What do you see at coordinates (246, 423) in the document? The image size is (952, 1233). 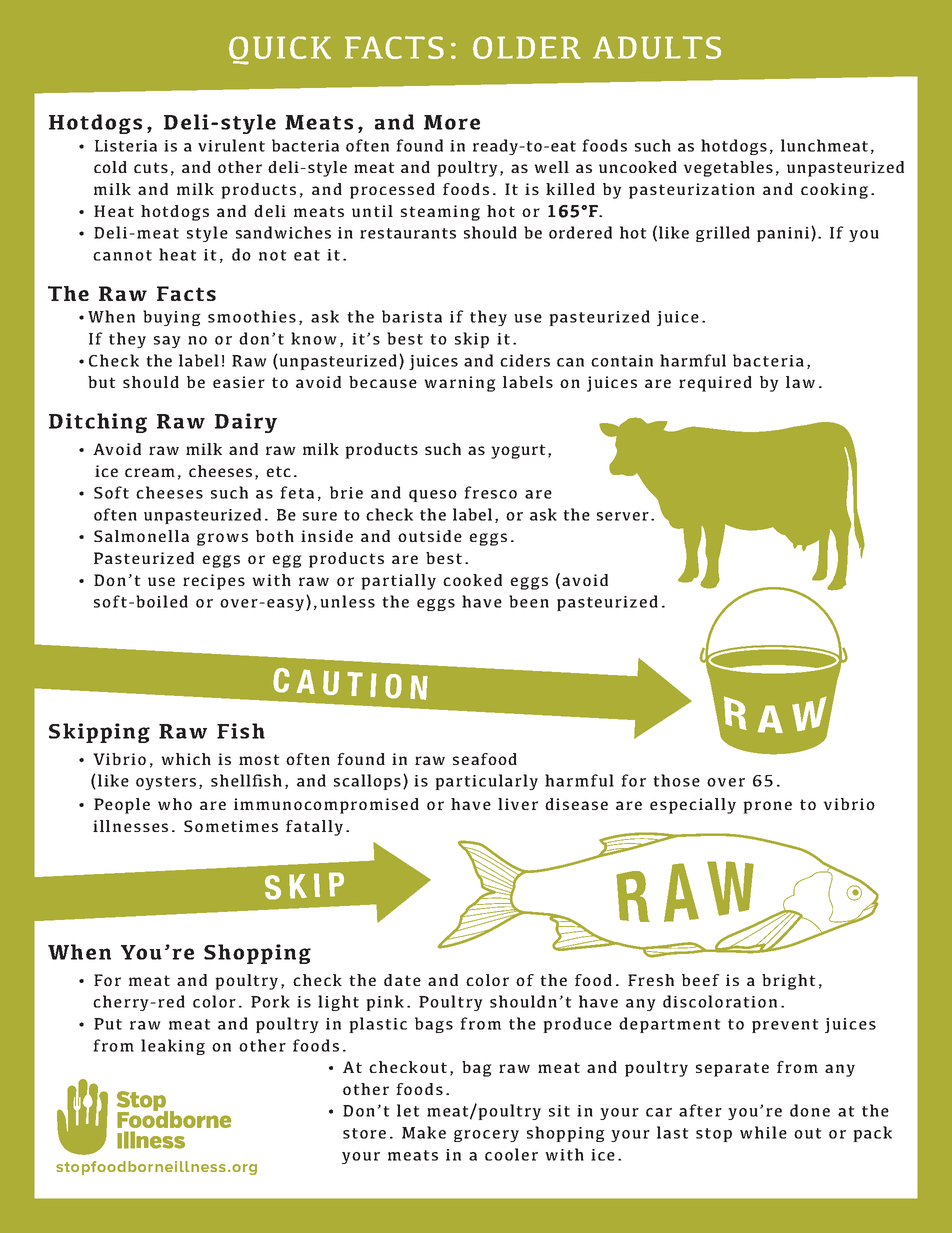 I see `Dairy` at bounding box center [246, 423].
